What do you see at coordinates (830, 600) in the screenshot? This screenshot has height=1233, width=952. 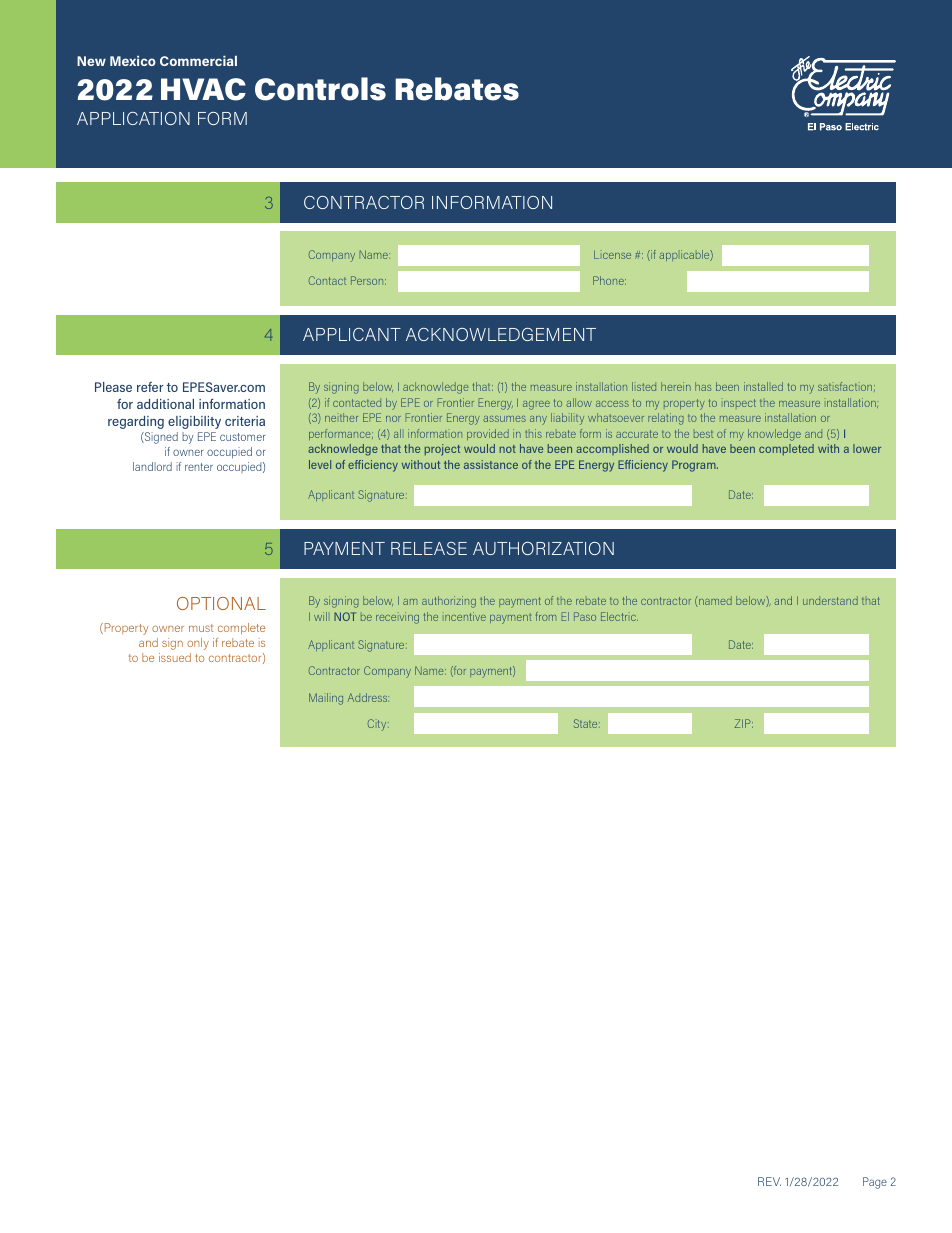 I see `understand` at bounding box center [830, 600].
